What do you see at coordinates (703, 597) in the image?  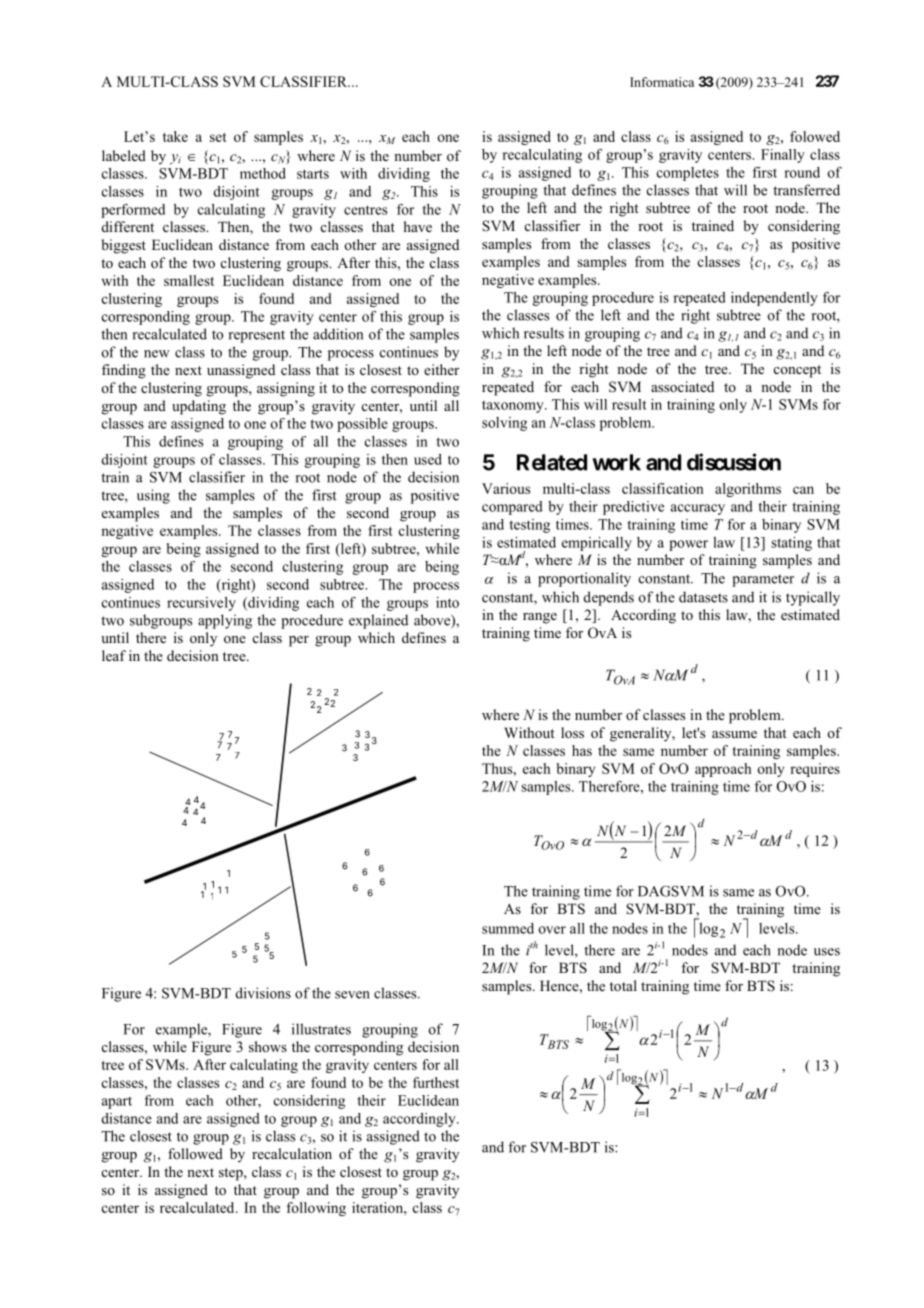 I see `datasets` at bounding box center [703, 597].
